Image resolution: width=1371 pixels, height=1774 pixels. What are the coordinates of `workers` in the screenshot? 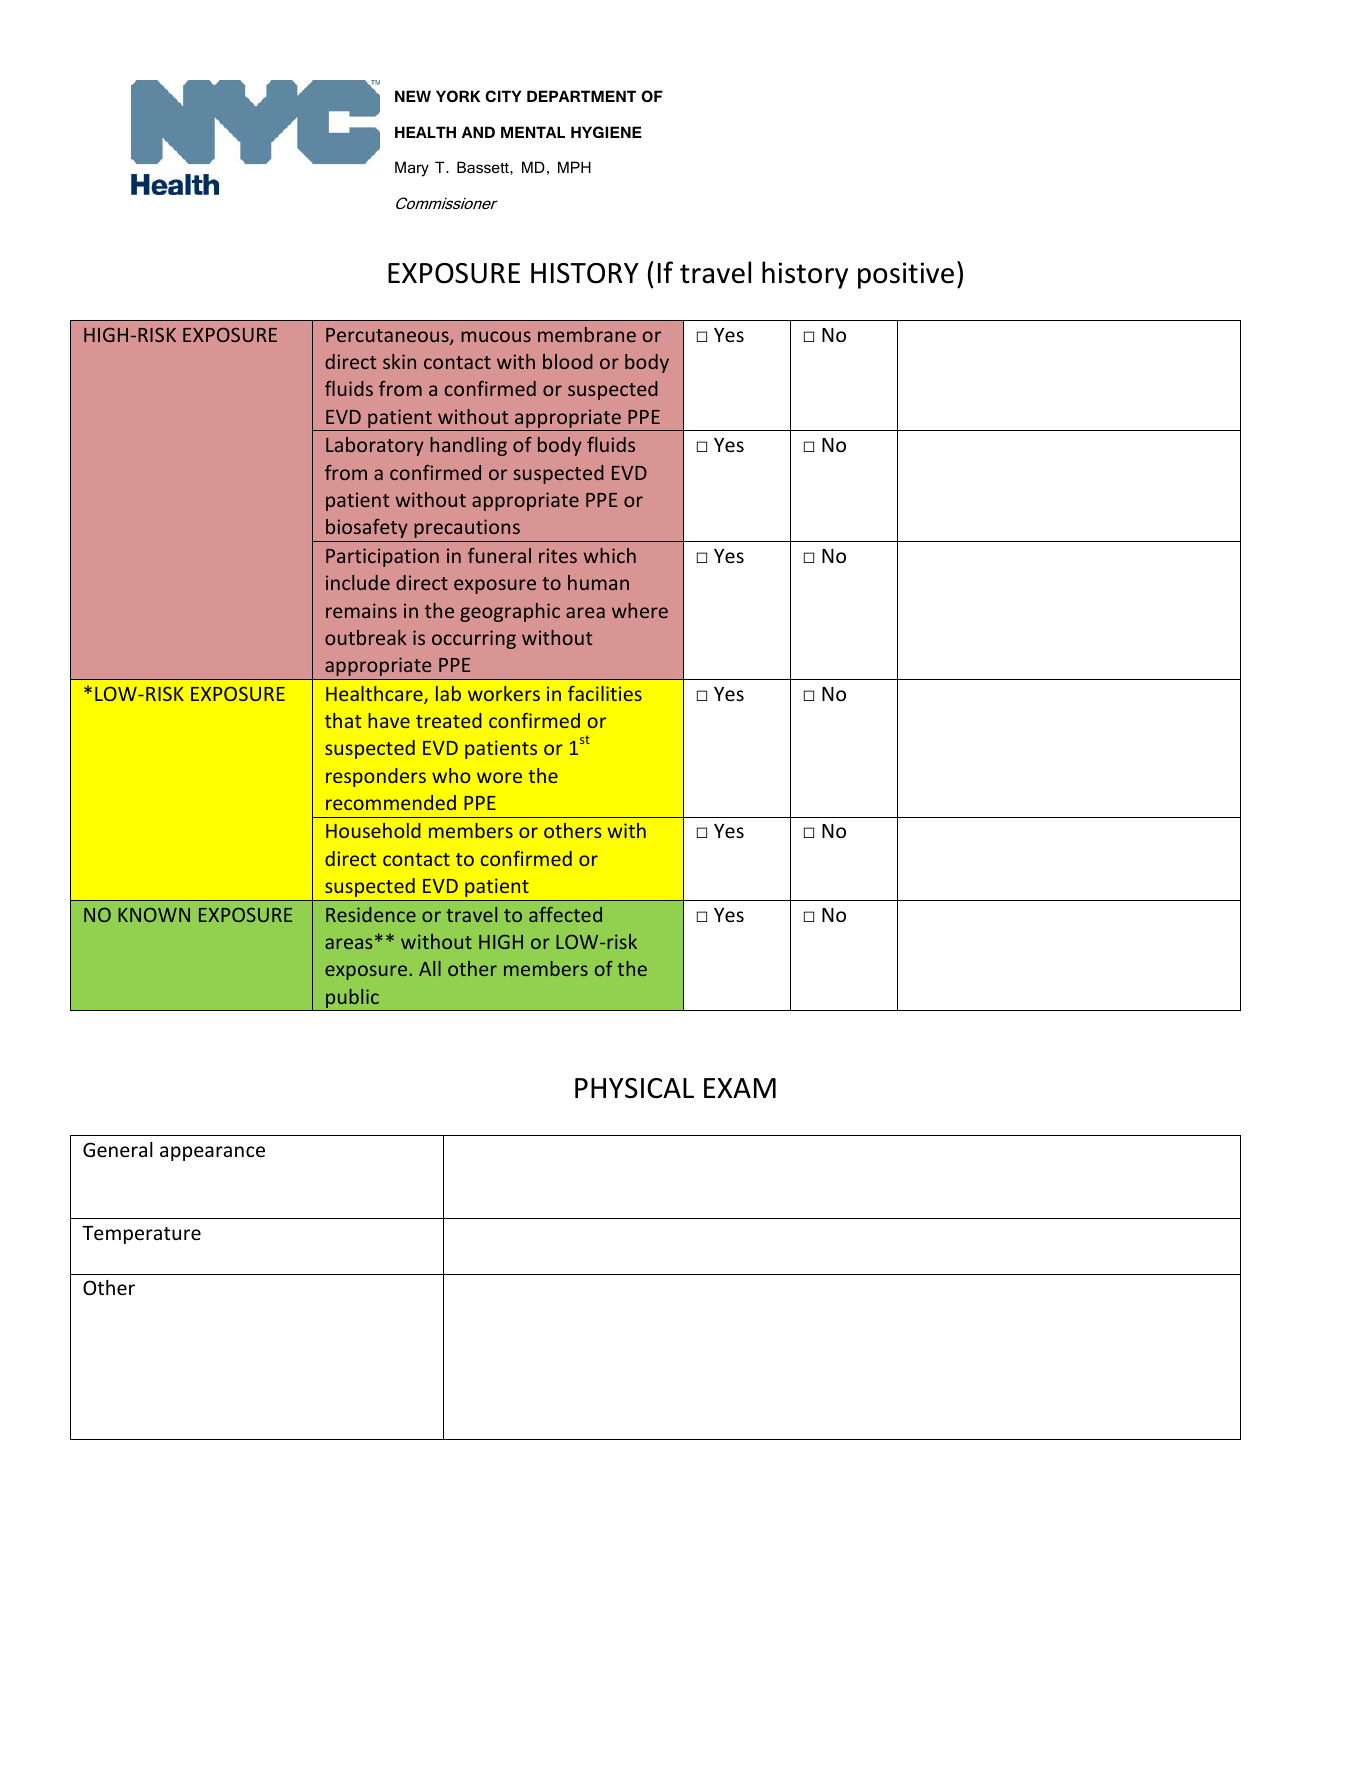 It's located at (504, 693).
